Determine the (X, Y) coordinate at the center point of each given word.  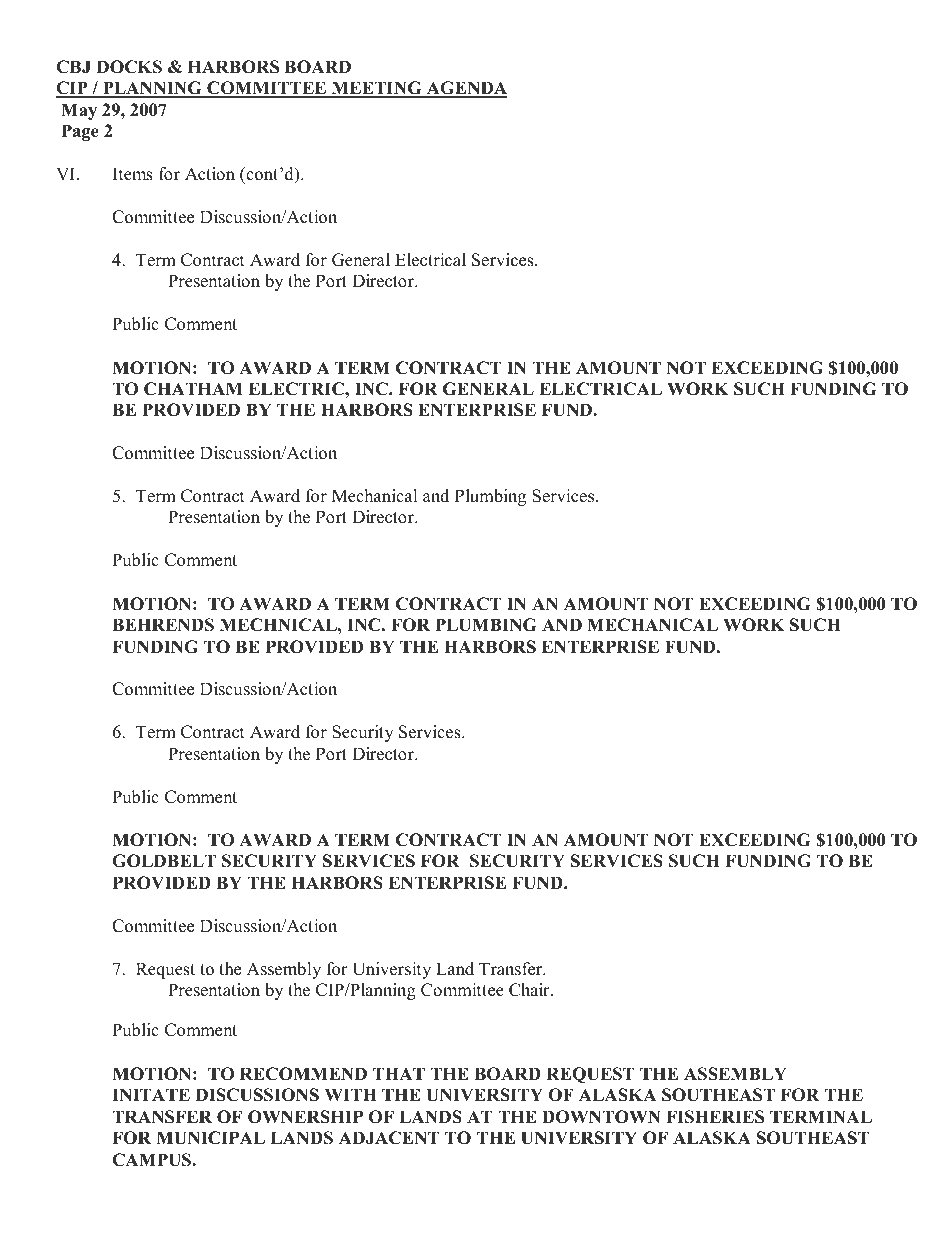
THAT (399, 1073)
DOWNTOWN (601, 1117)
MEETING (376, 89)
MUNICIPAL (210, 1138)
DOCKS (129, 67)
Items (133, 174)
